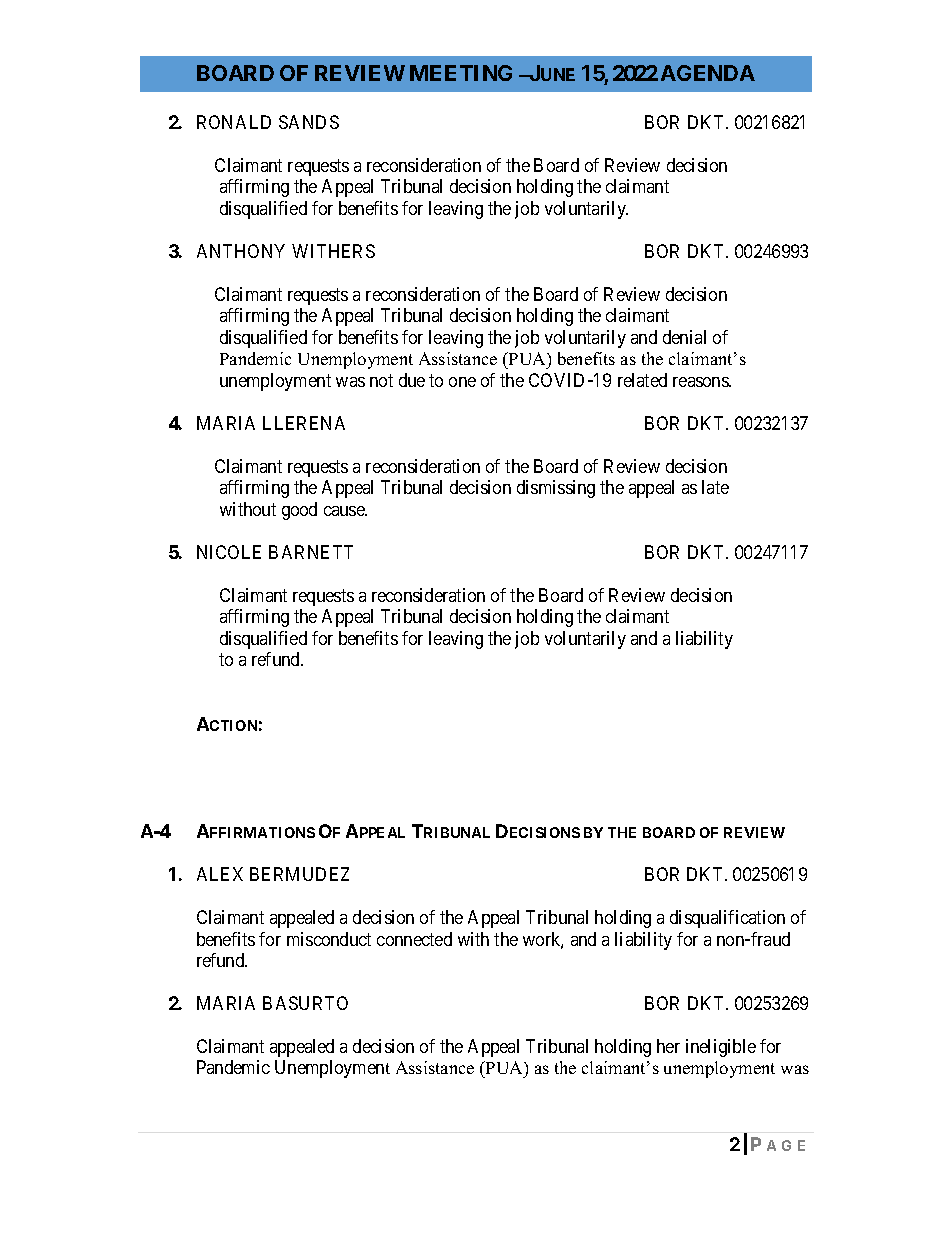 This screenshot has width=952, height=1233. Describe the element at coordinates (329, 939) in the screenshot. I see `misconduct` at that location.
